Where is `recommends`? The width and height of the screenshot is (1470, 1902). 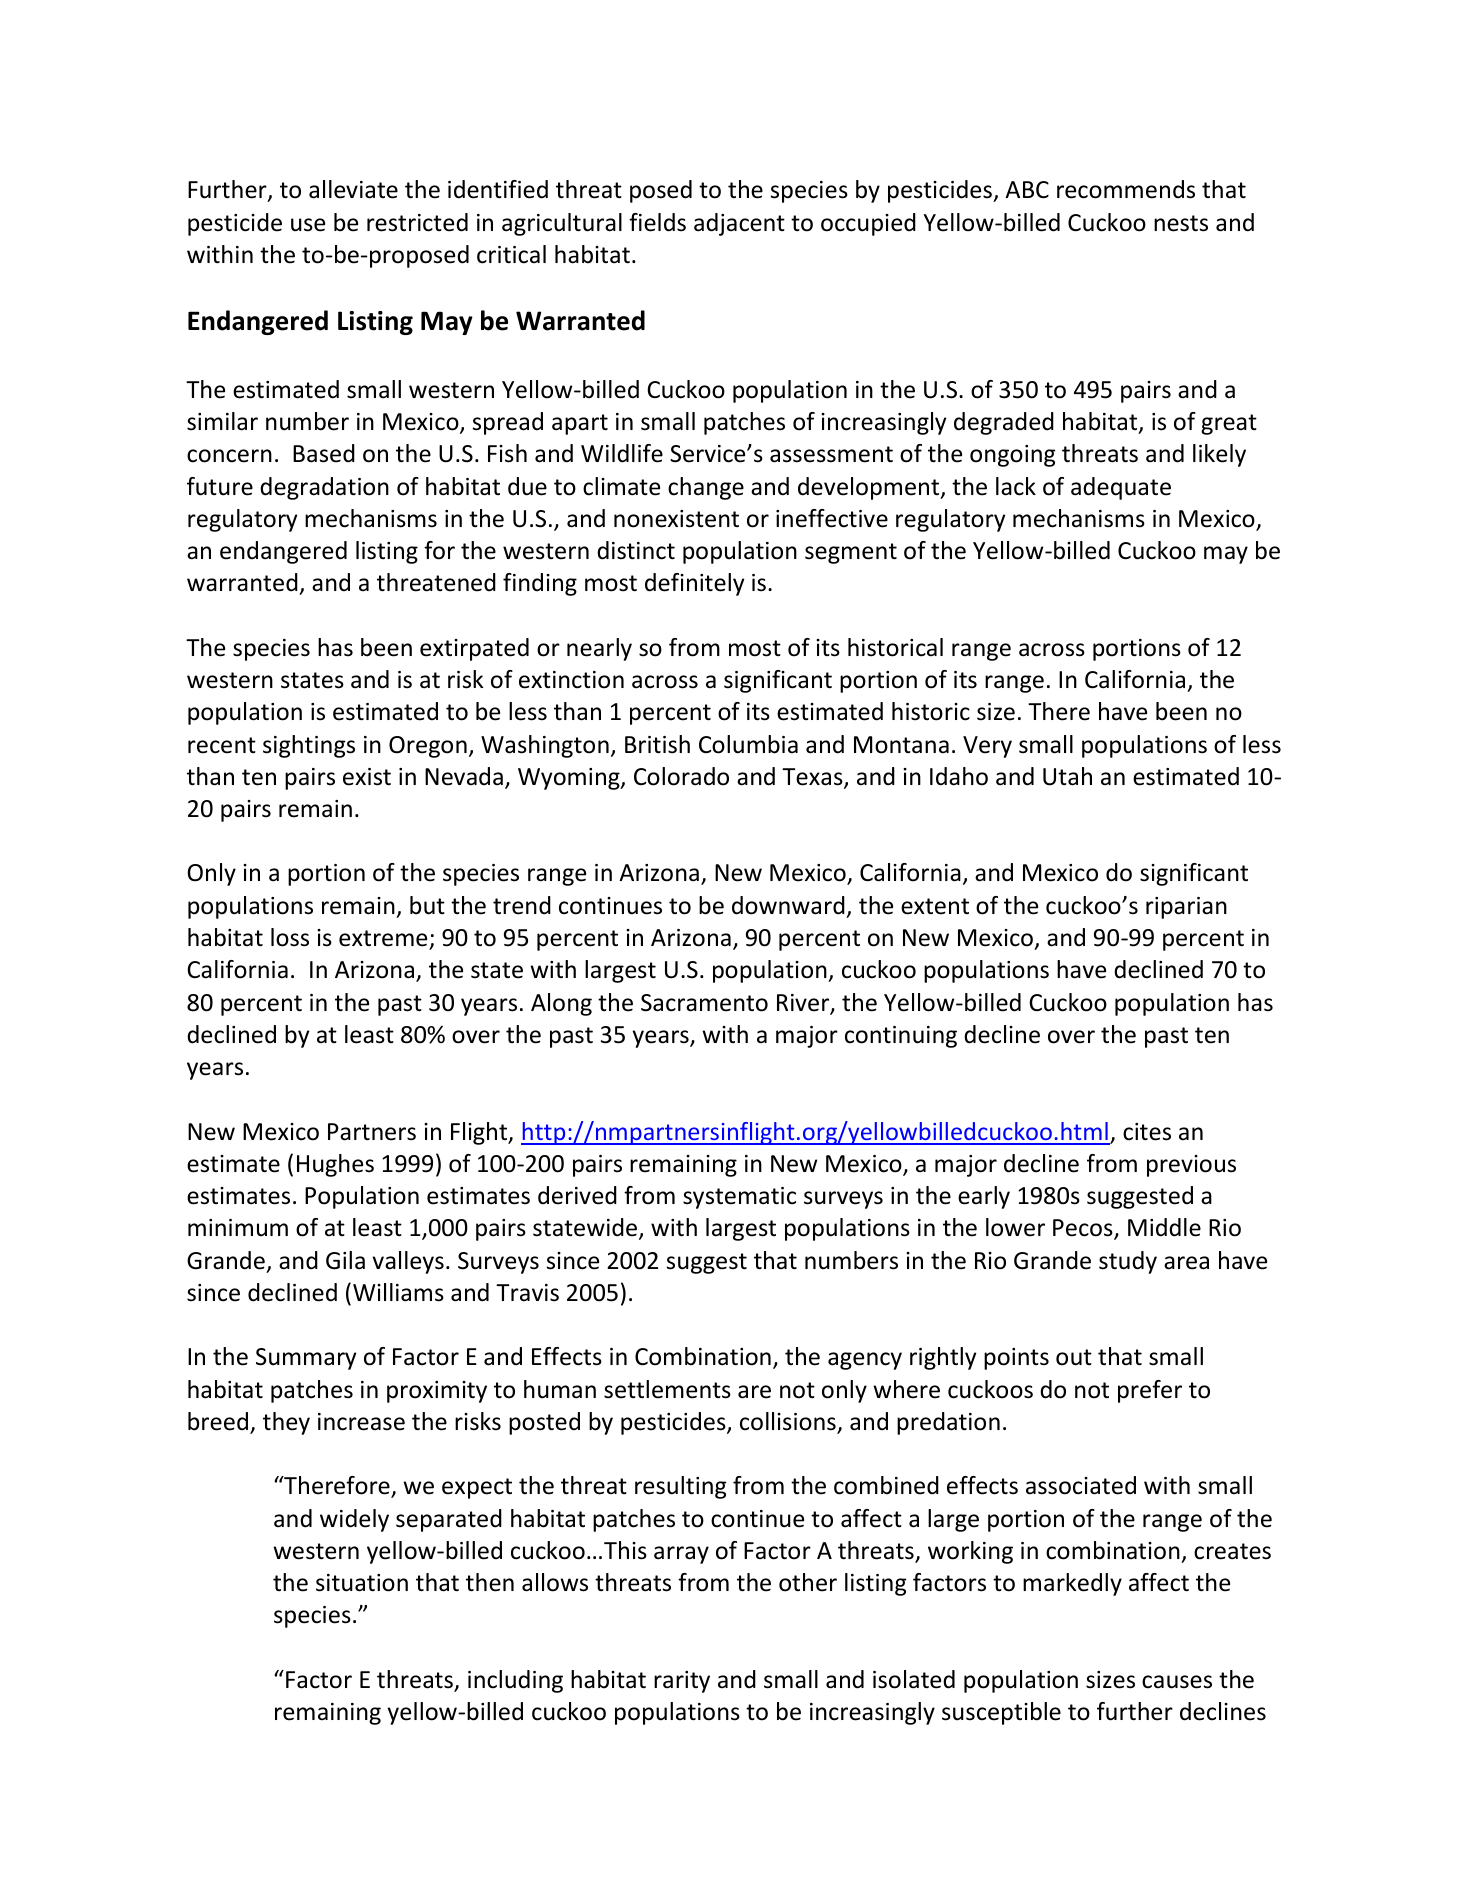 recommends is located at coordinates (1126, 189).
